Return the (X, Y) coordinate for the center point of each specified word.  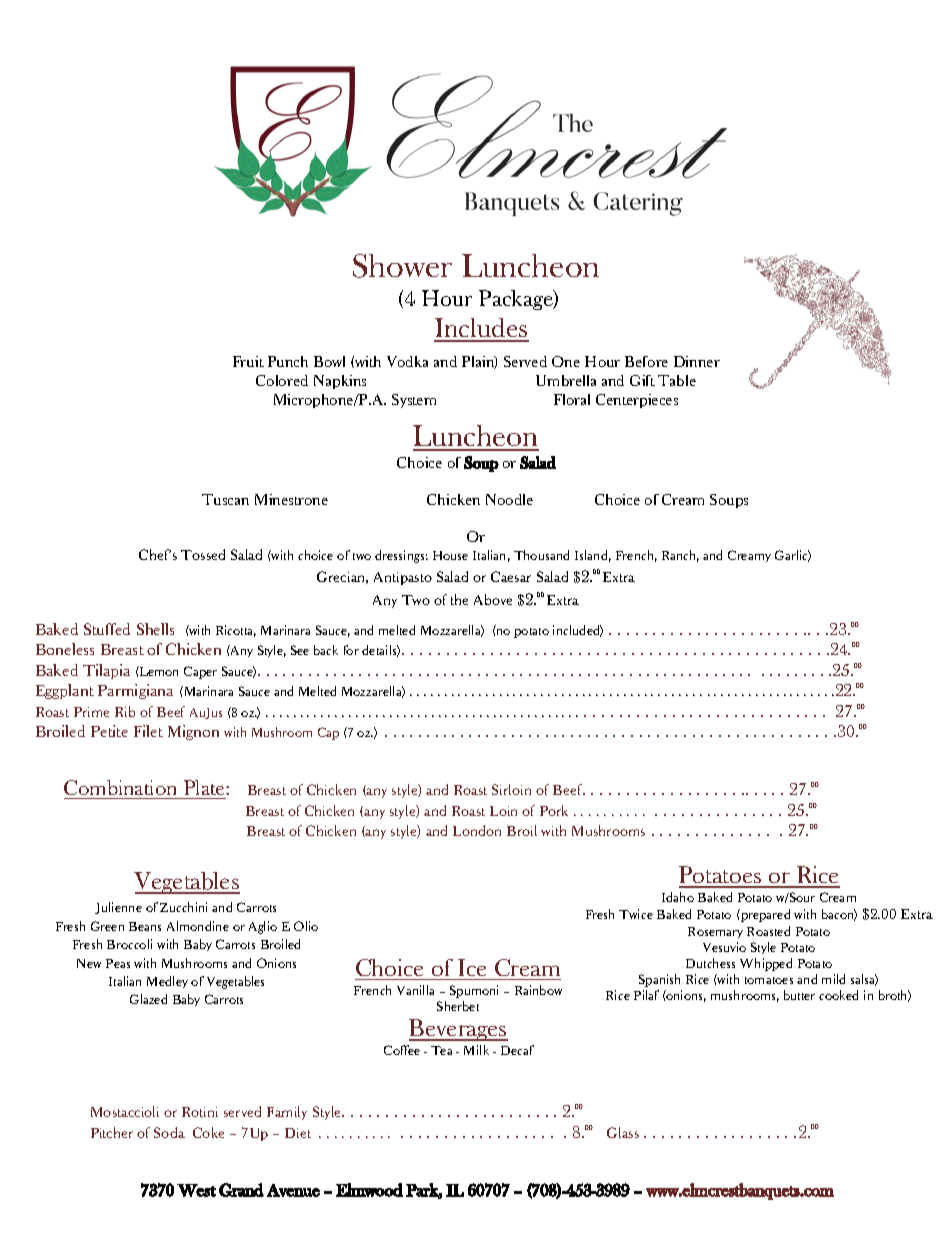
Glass (623, 1132)
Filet (148, 731)
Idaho (678, 897)
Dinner (697, 361)
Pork (554, 810)
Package (517, 300)
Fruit (248, 361)
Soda (169, 1132)
